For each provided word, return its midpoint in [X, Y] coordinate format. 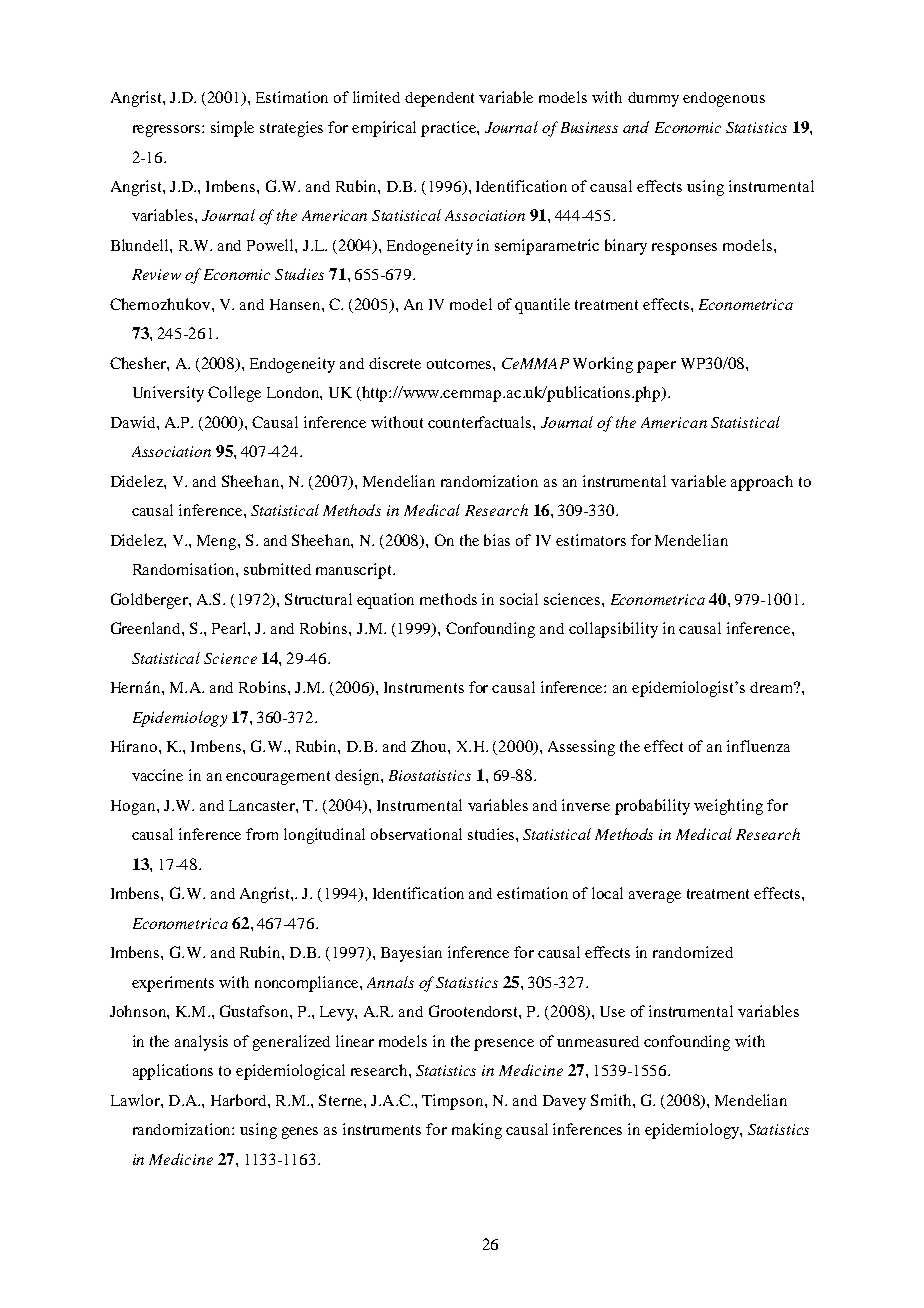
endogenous [724, 99]
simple [232, 129]
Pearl [230, 628]
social [519, 599]
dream [773, 687]
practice [449, 129]
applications [173, 1072]
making [477, 1131]
